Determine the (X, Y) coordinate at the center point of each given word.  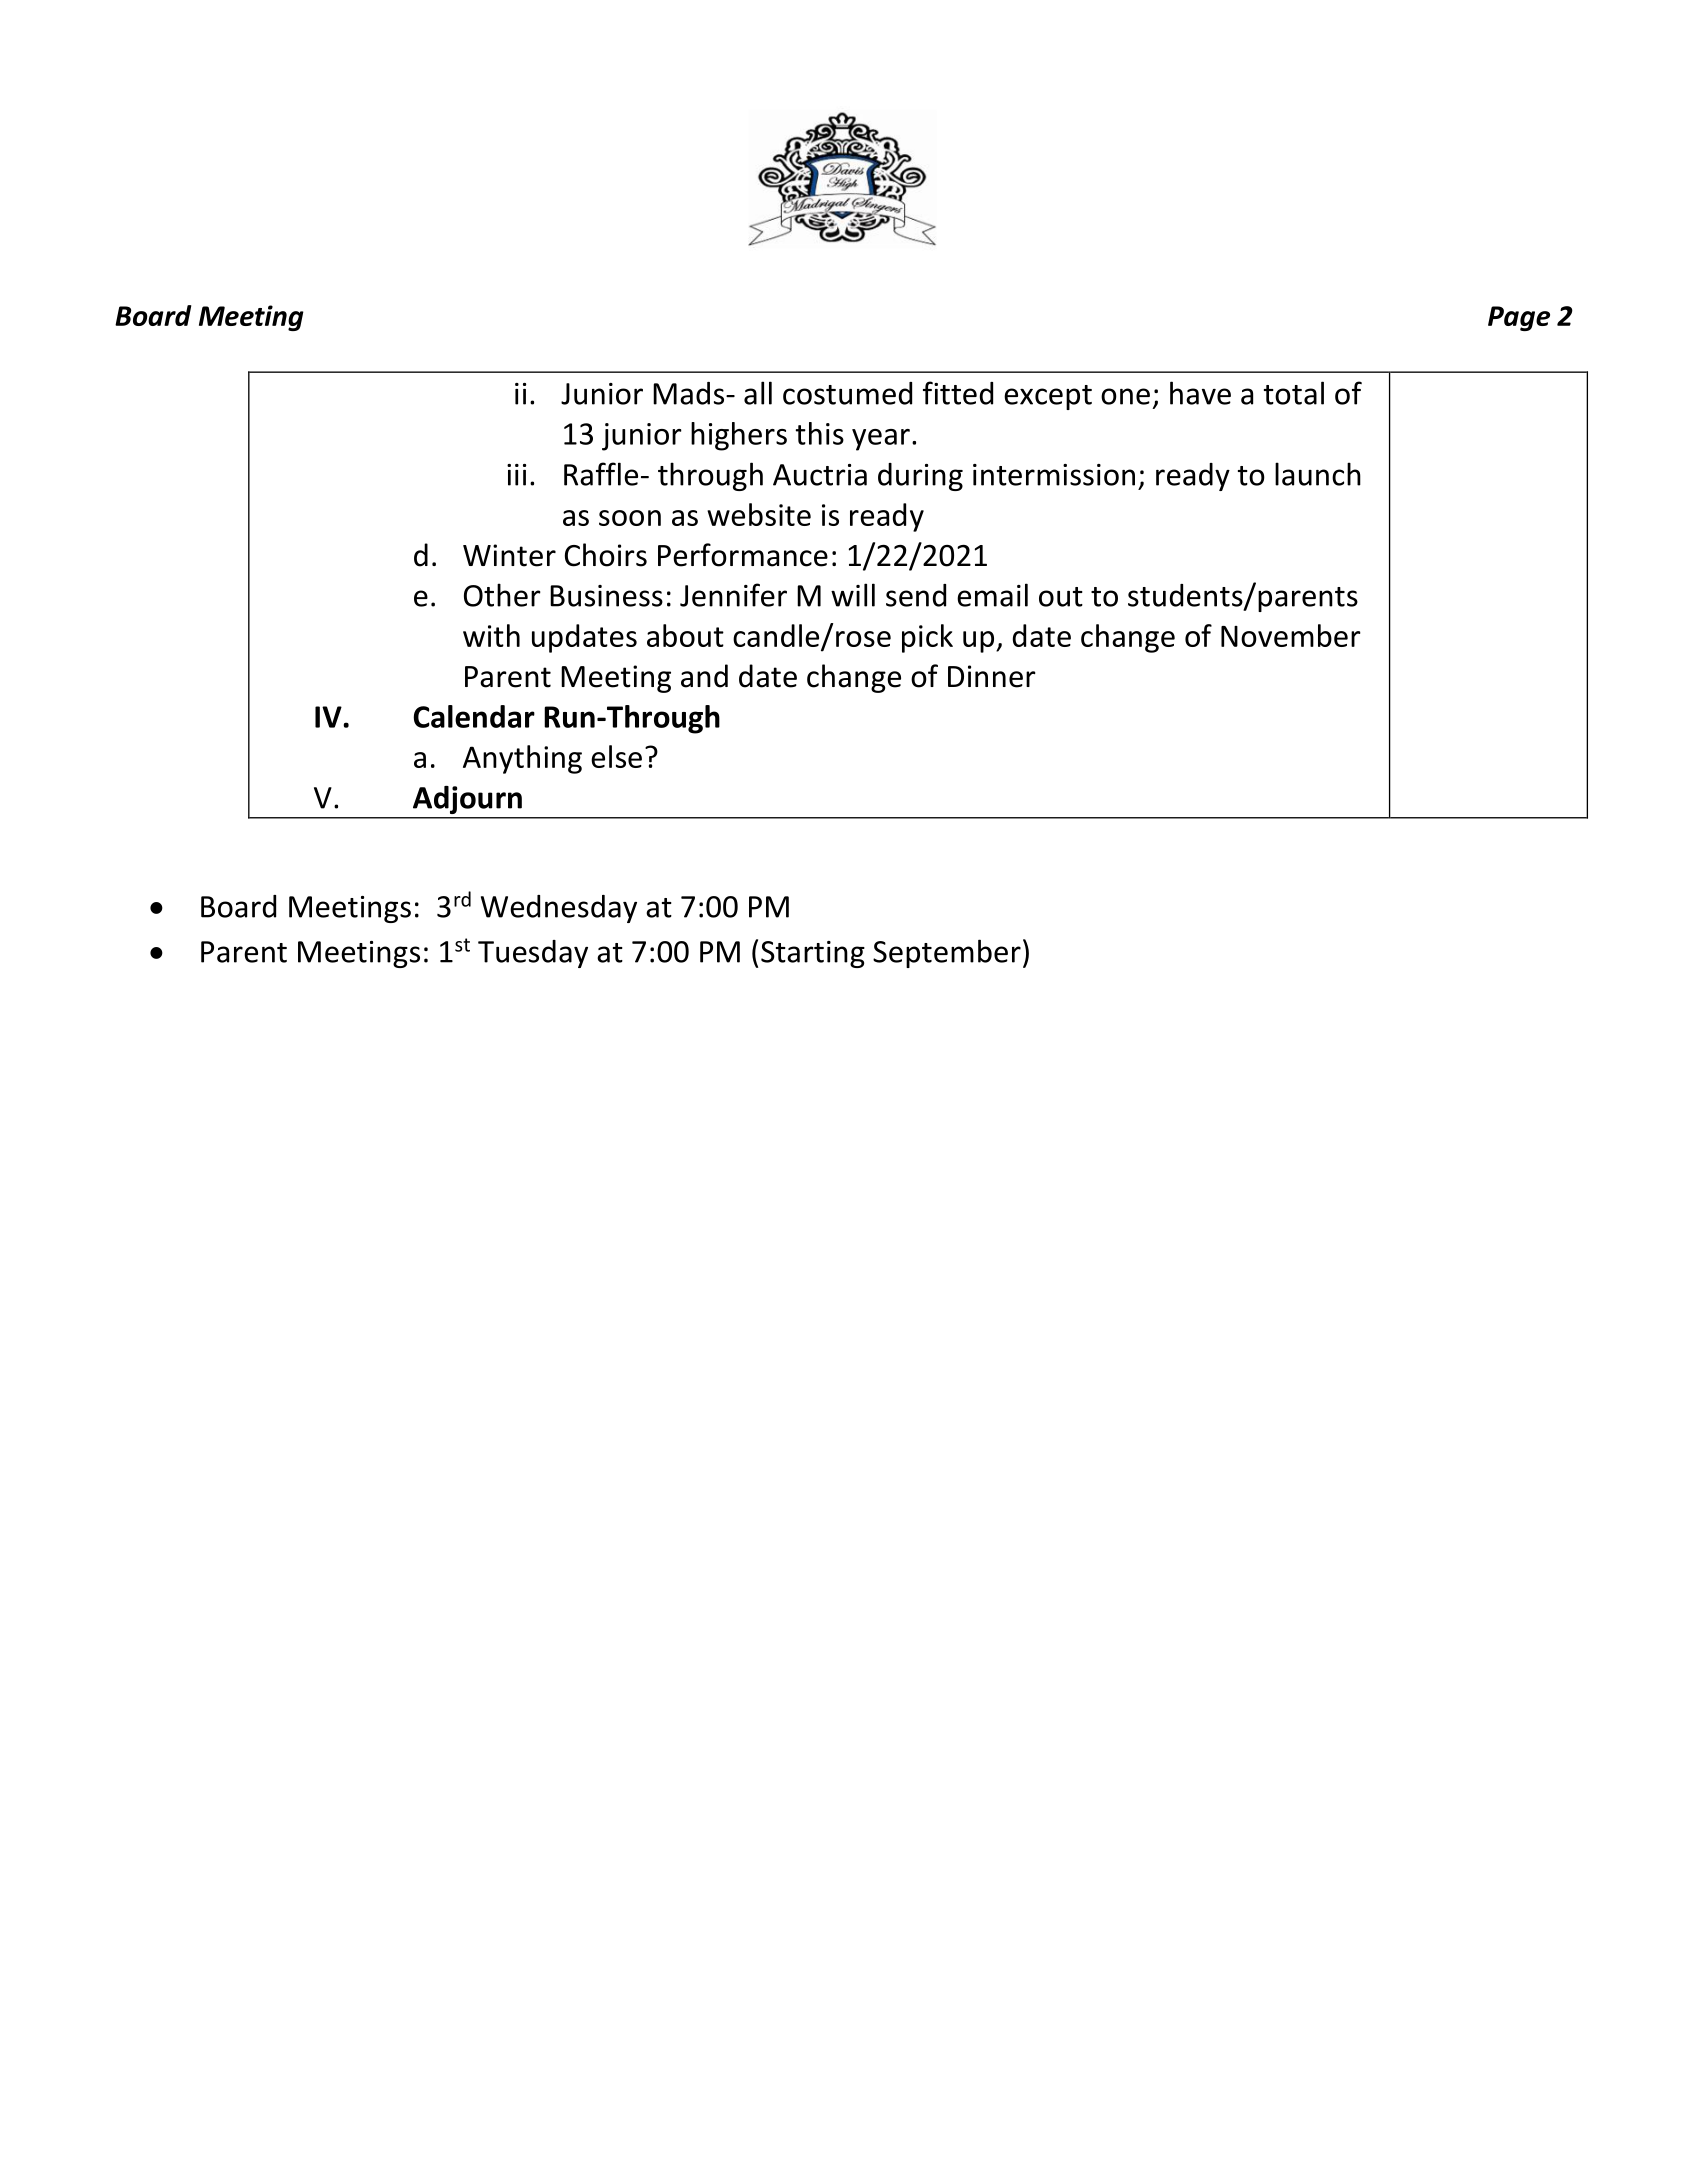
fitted (958, 393)
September (947, 953)
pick (927, 638)
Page (1519, 318)
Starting (813, 954)
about (685, 635)
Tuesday (533, 954)
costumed (847, 393)
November (1291, 635)
